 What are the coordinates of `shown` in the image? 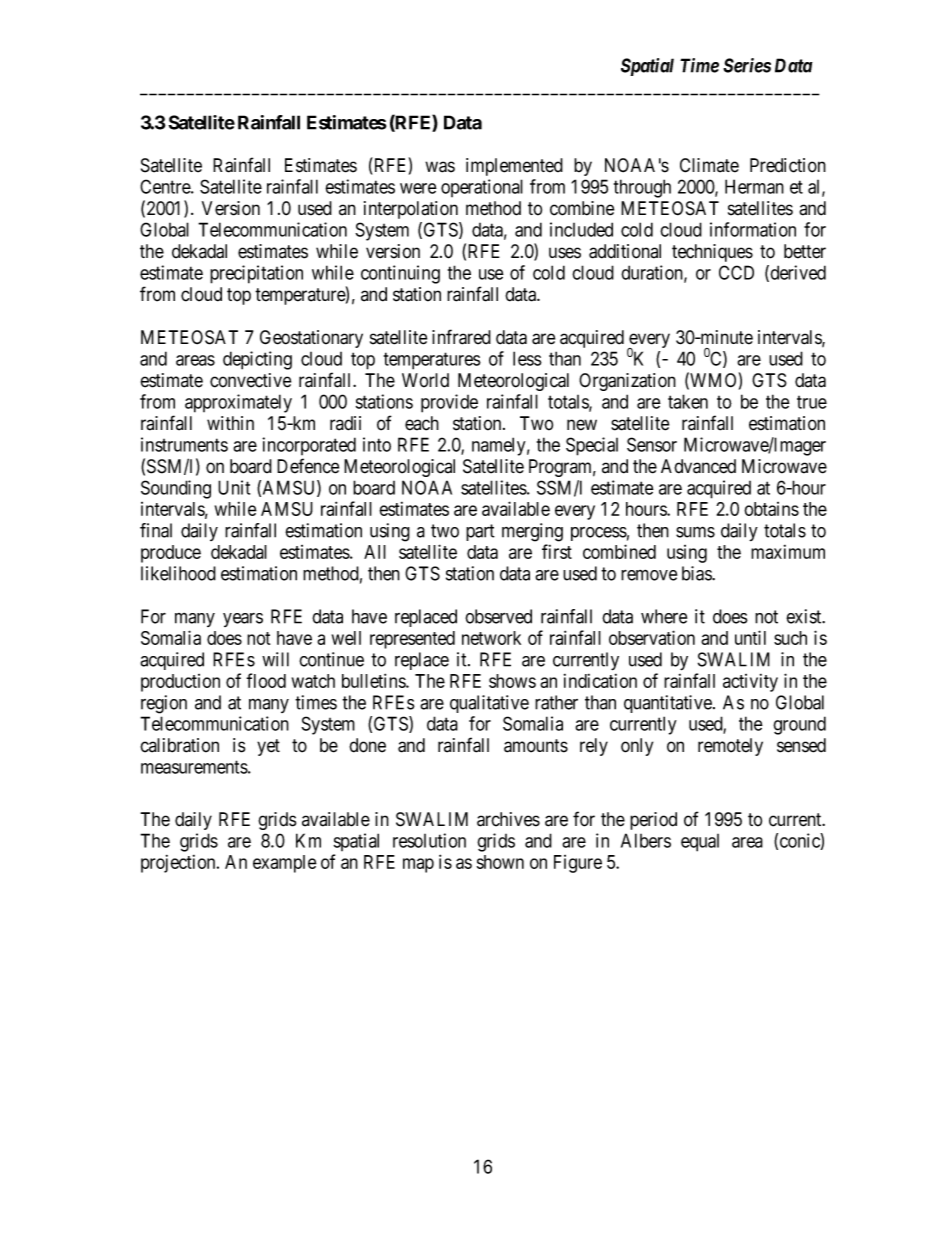 It's located at (500, 862).
